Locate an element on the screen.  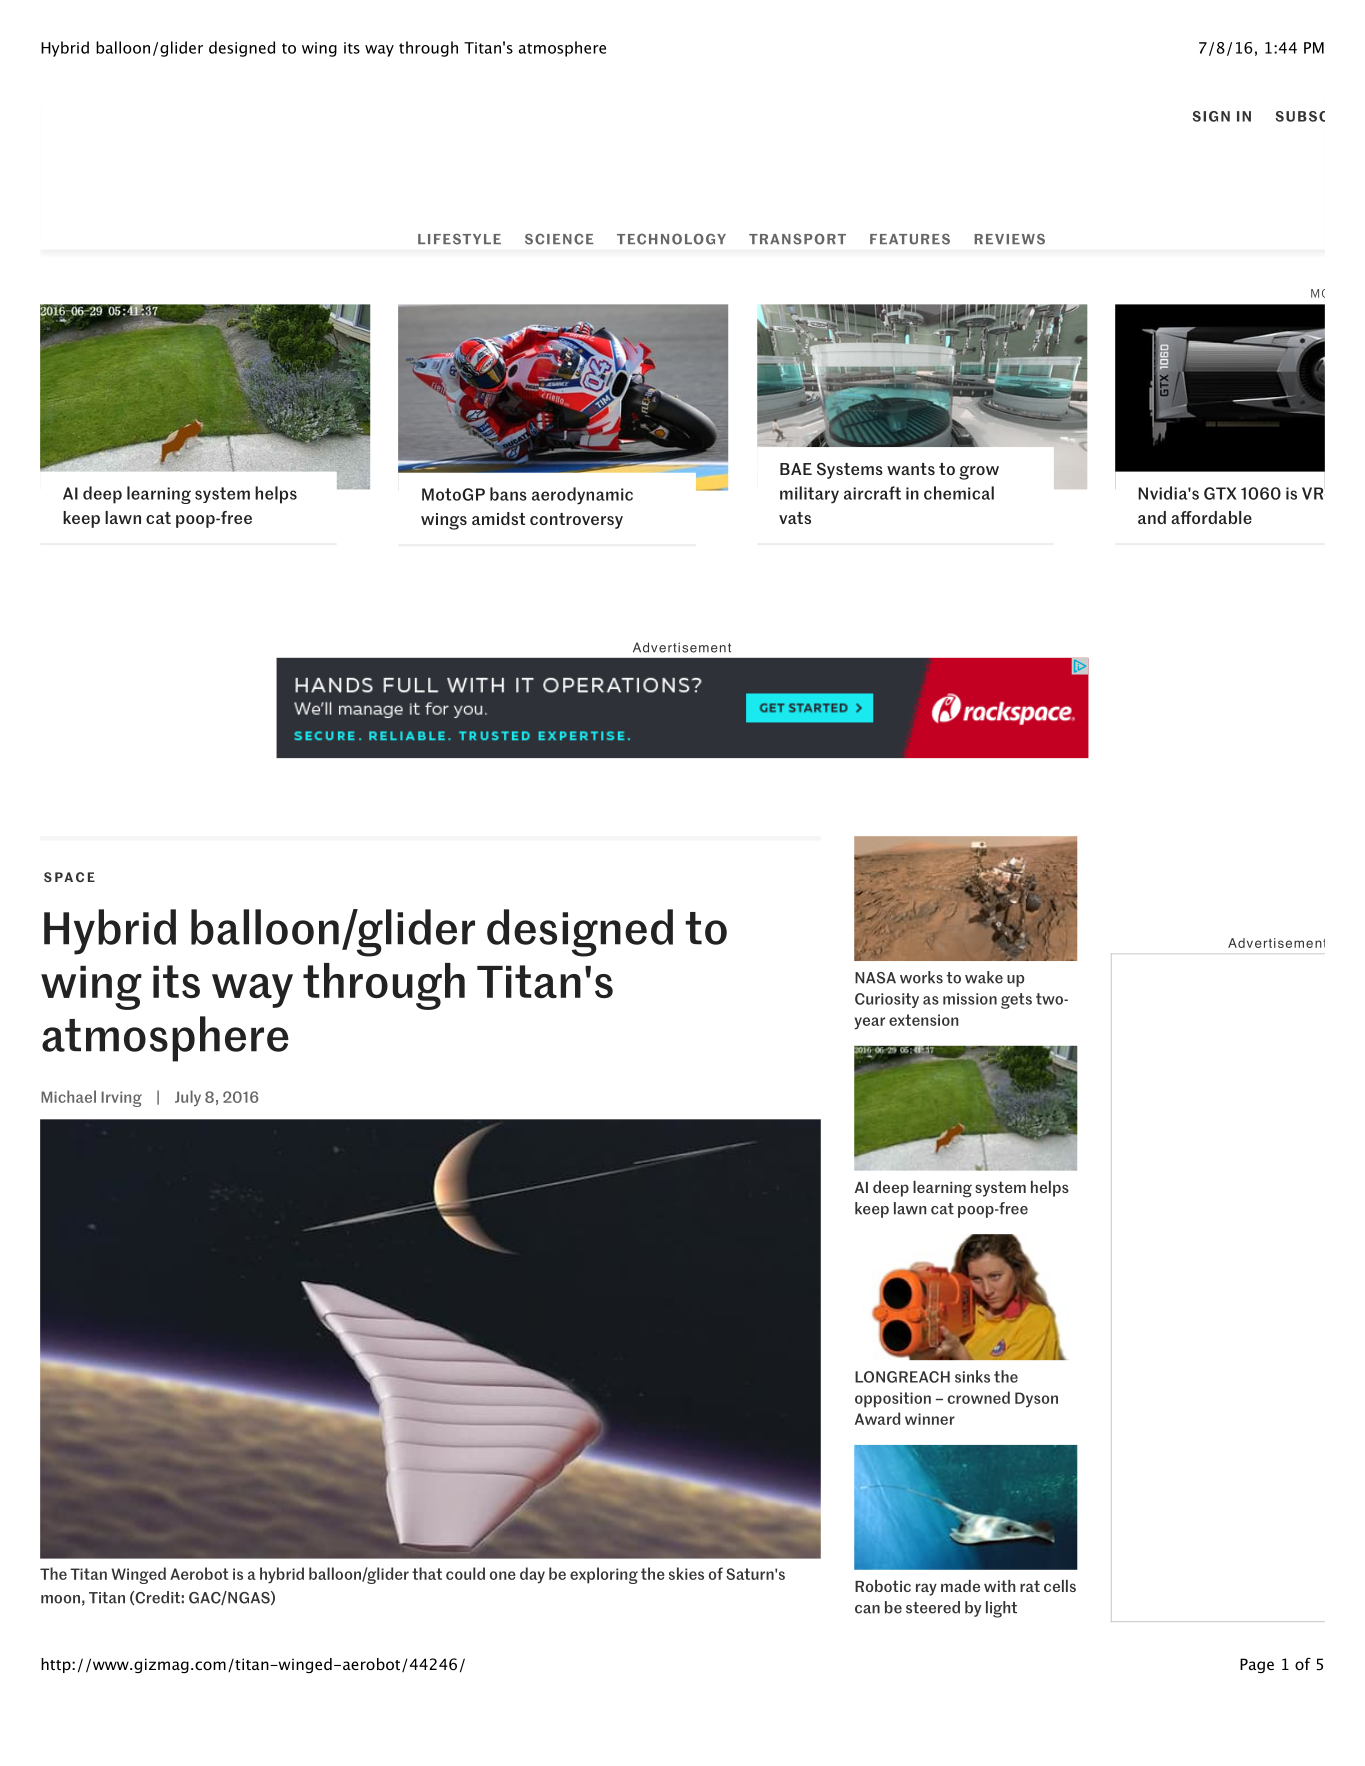
moon is located at coordinates (60, 1599).
